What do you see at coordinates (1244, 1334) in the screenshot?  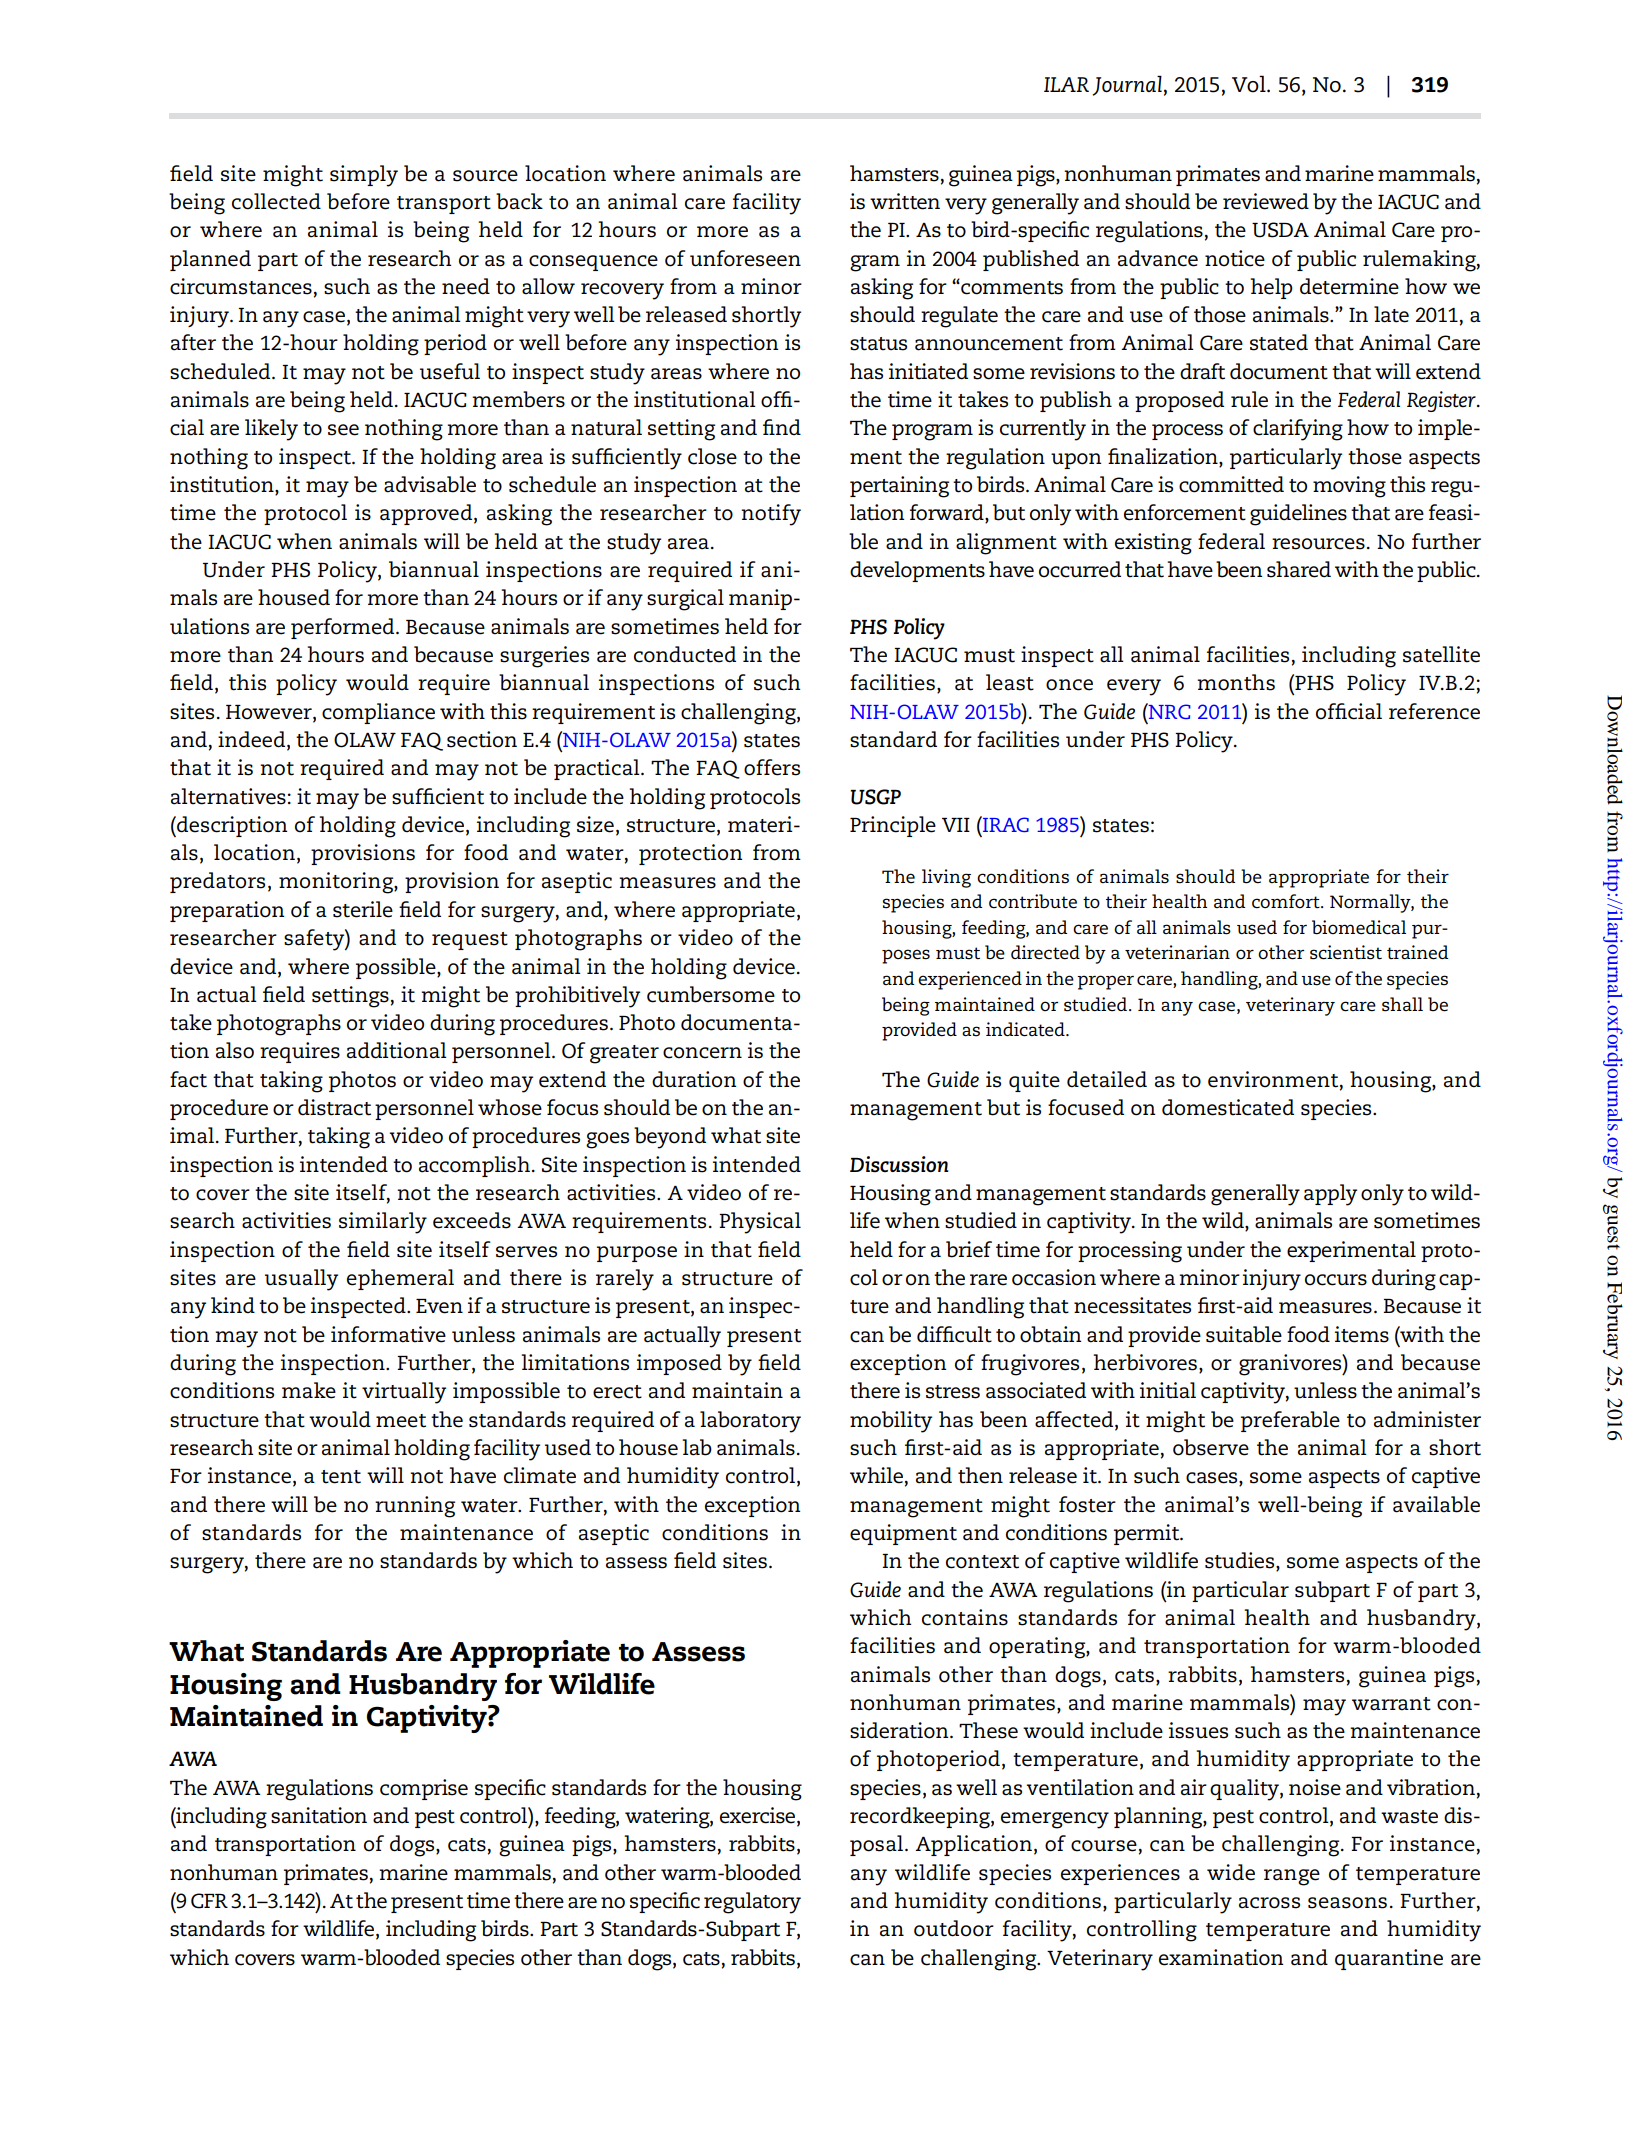 I see `suitable` at bounding box center [1244, 1334].
